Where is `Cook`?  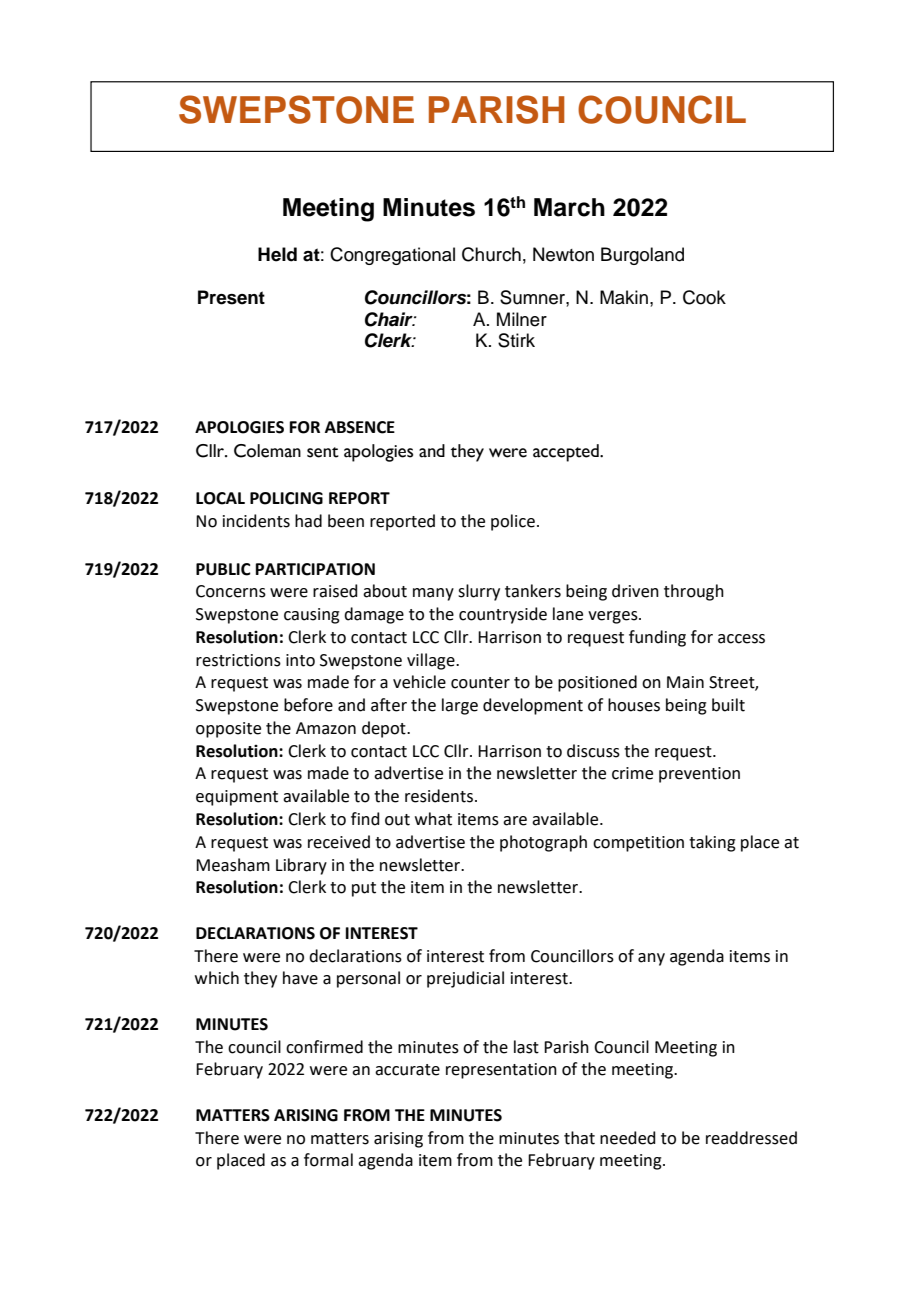 Cook is located at coordinates (704, 297).
